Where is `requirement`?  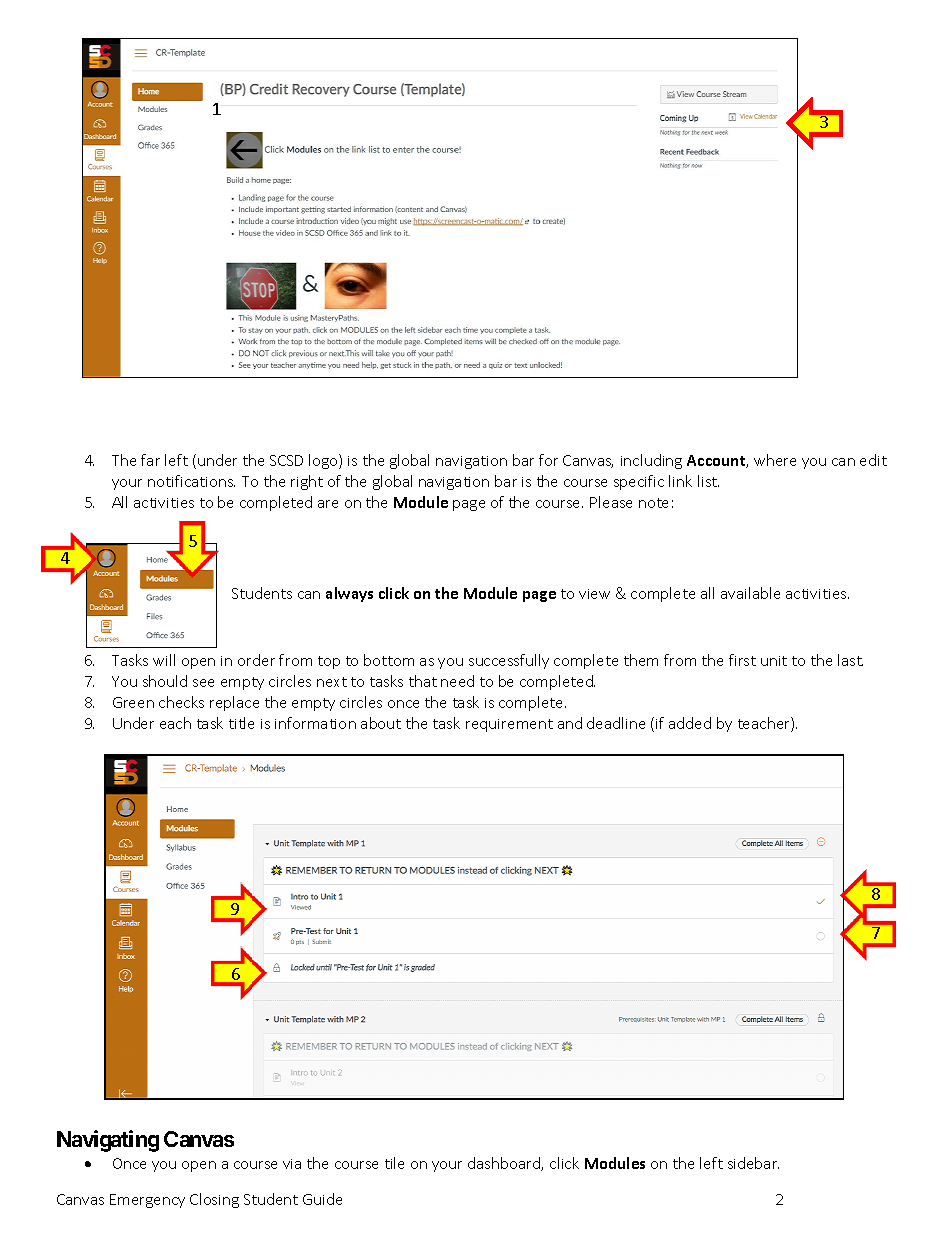 requirement is located at coordinates (509, 725).
